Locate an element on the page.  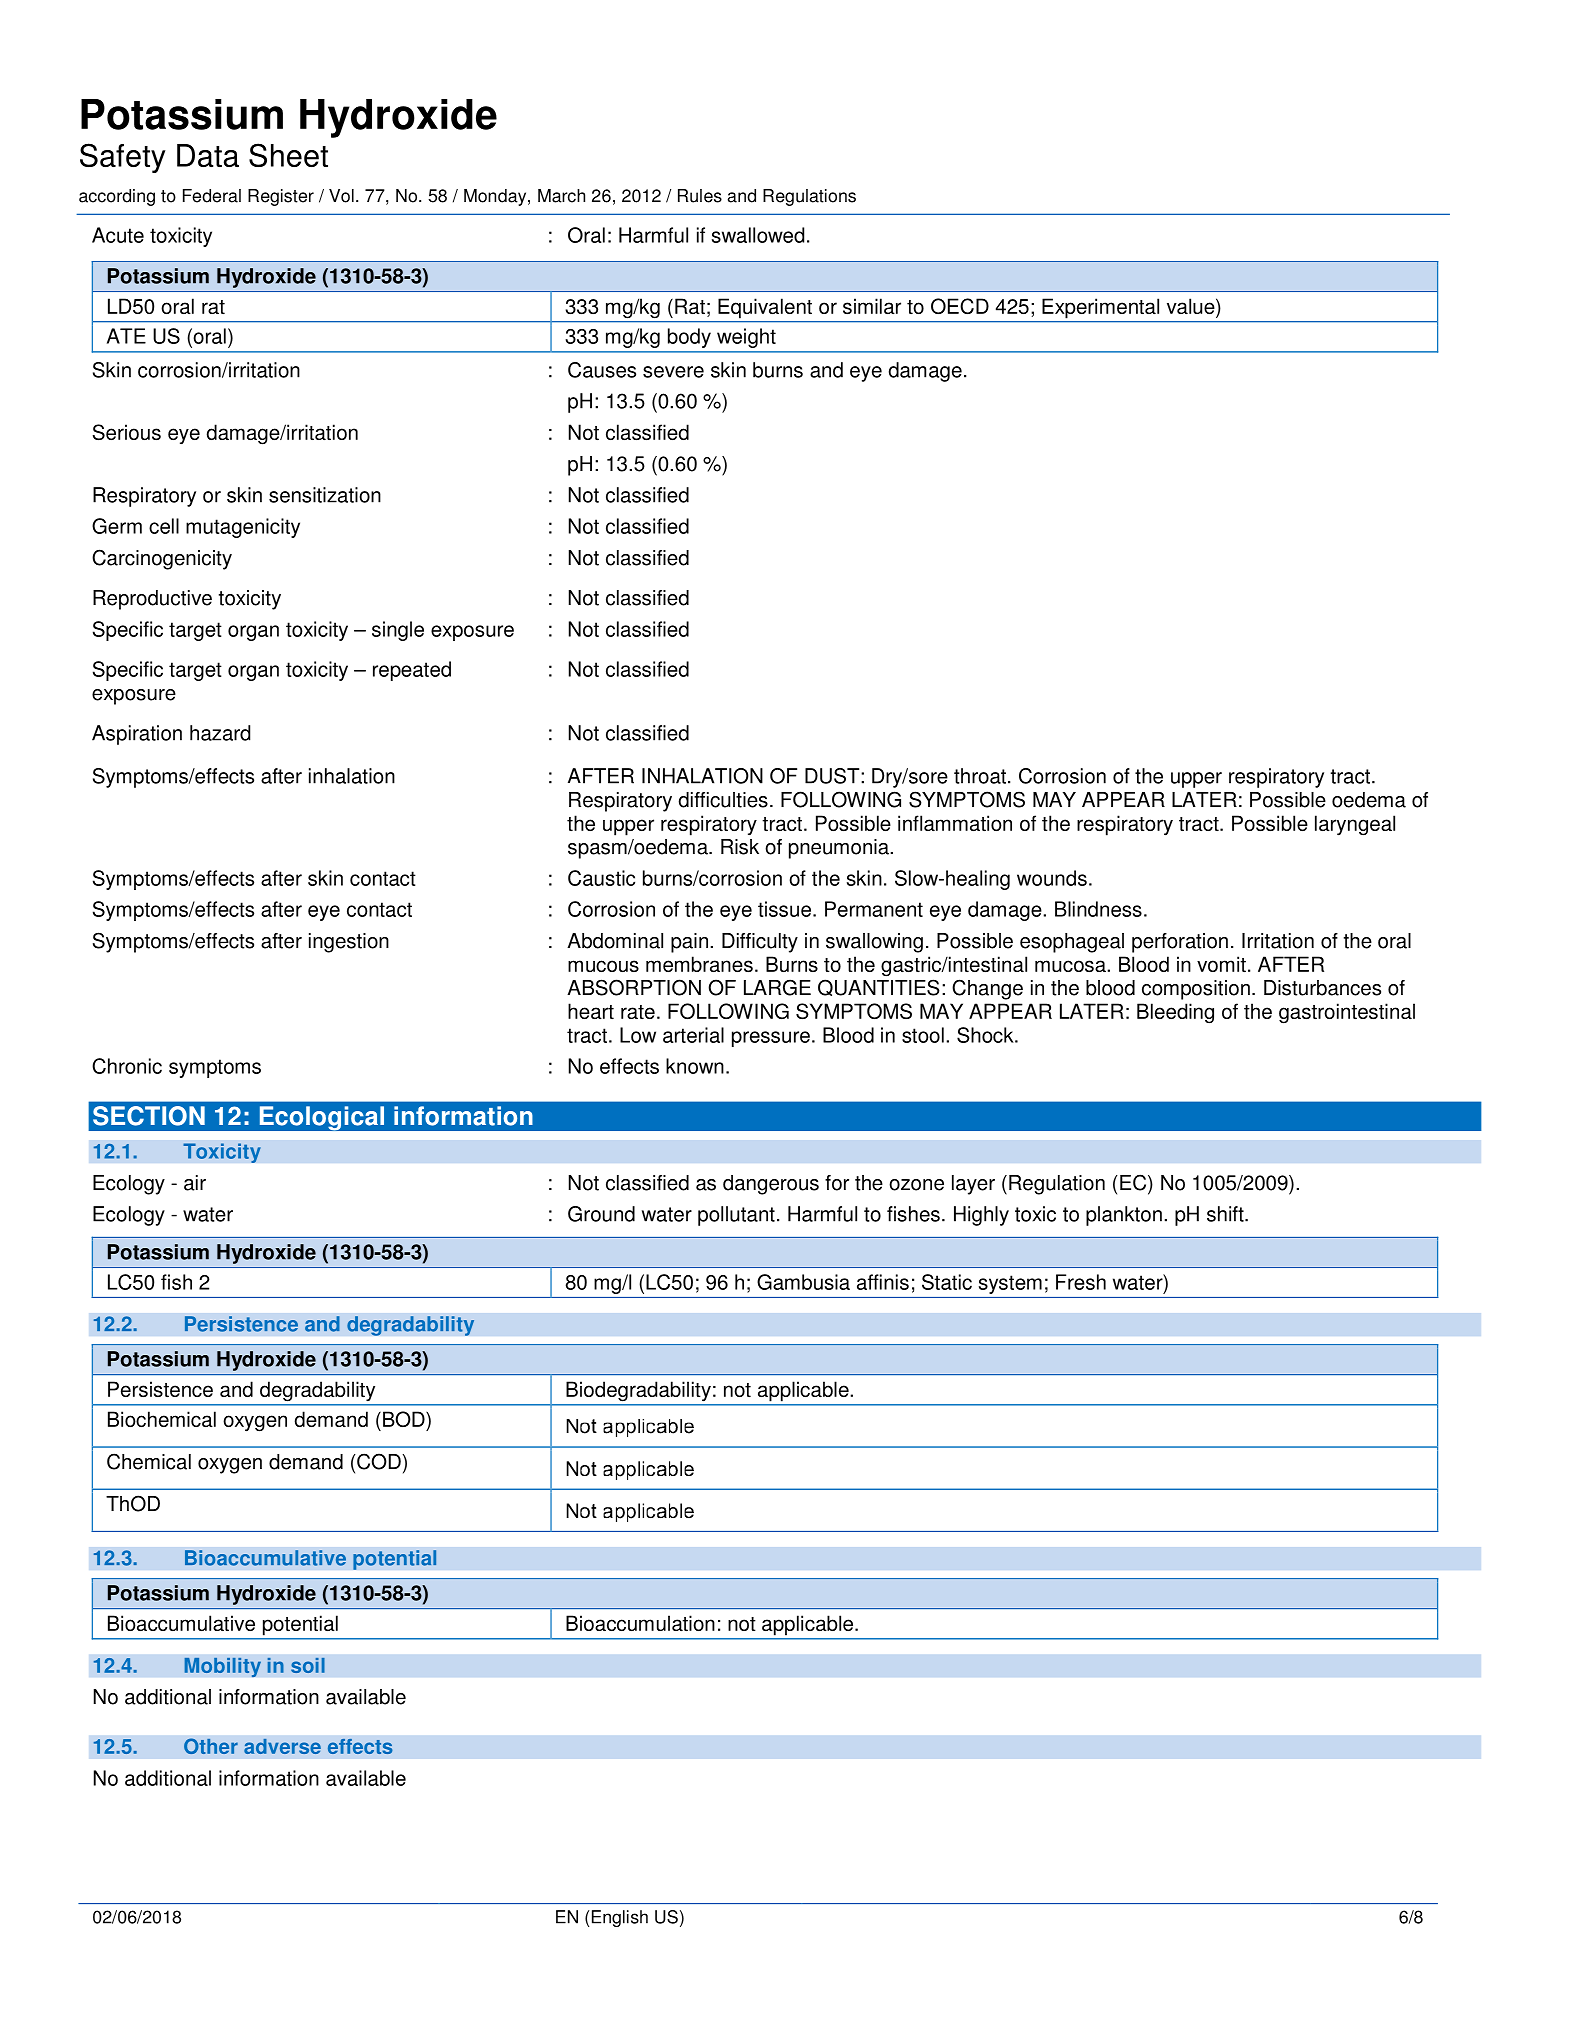
Register is located at coordinates (281, 197).
